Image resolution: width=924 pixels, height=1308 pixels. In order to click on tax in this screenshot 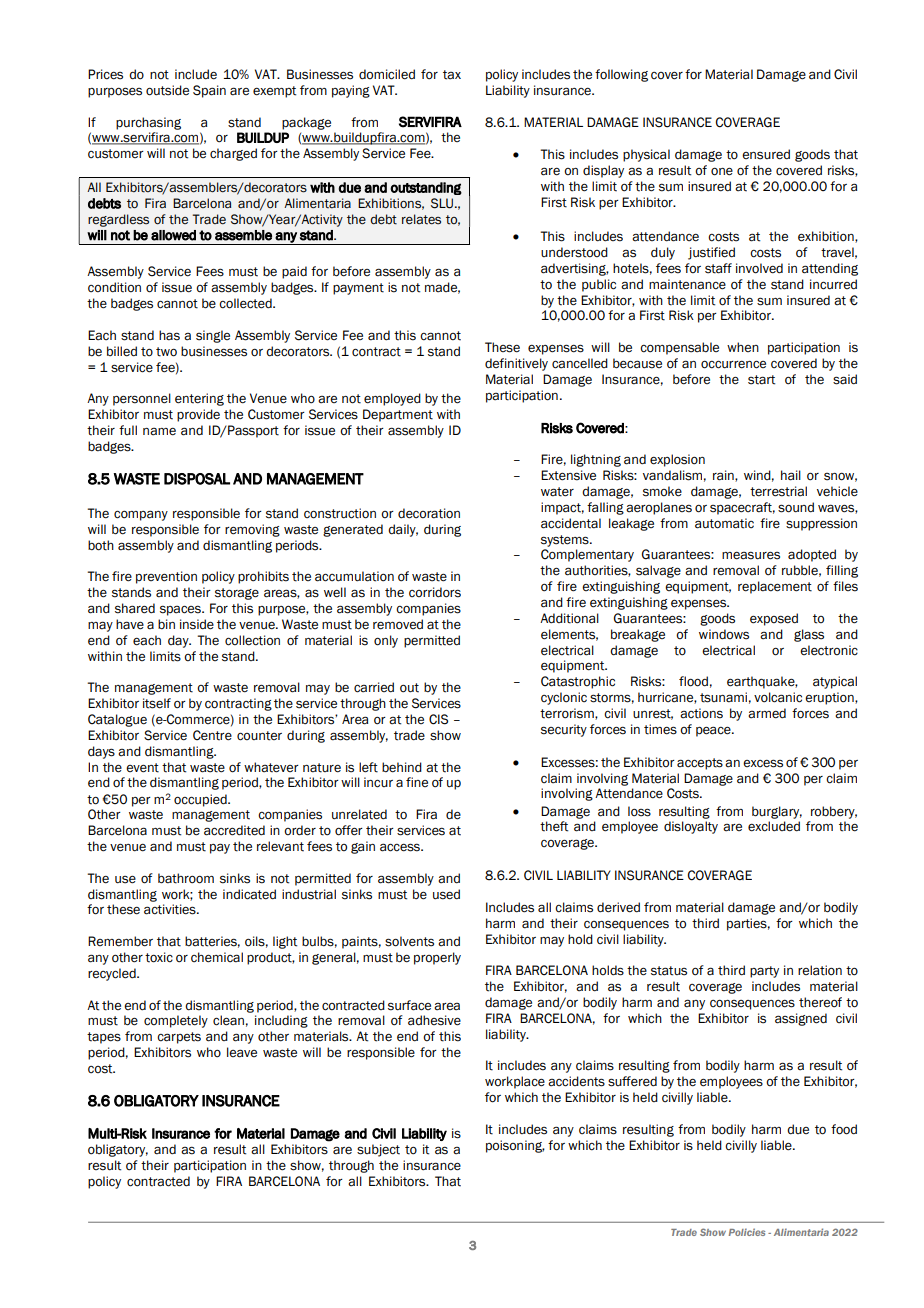, I will do `click(452, 75)`.
